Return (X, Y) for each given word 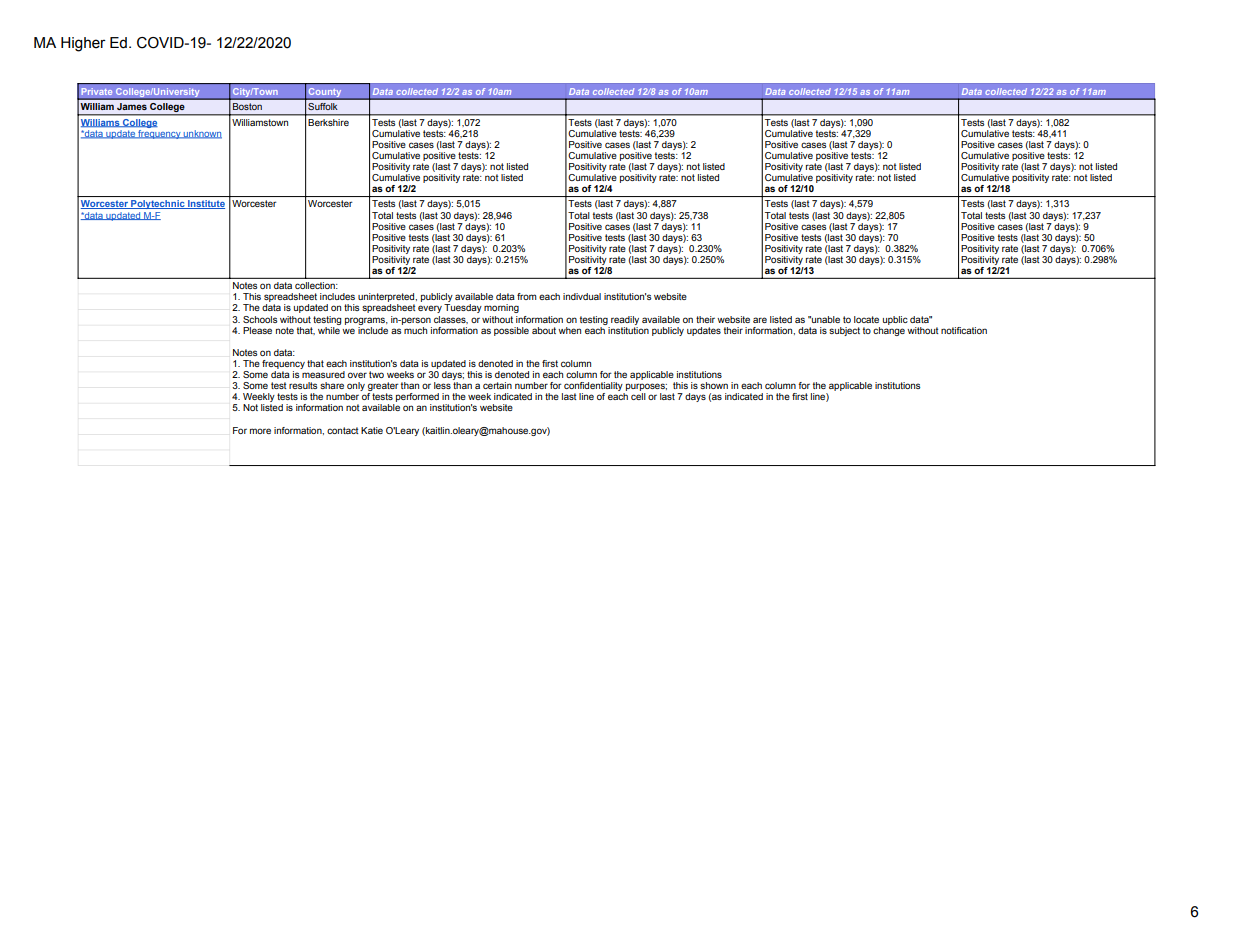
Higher (83, 44)
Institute (205, 204)
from (527, 296)
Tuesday (463, 308)
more (260, 431)
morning (501, 308)
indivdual (582, 296)
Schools (260, 319)
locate (866, 319)
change (889, 330)
